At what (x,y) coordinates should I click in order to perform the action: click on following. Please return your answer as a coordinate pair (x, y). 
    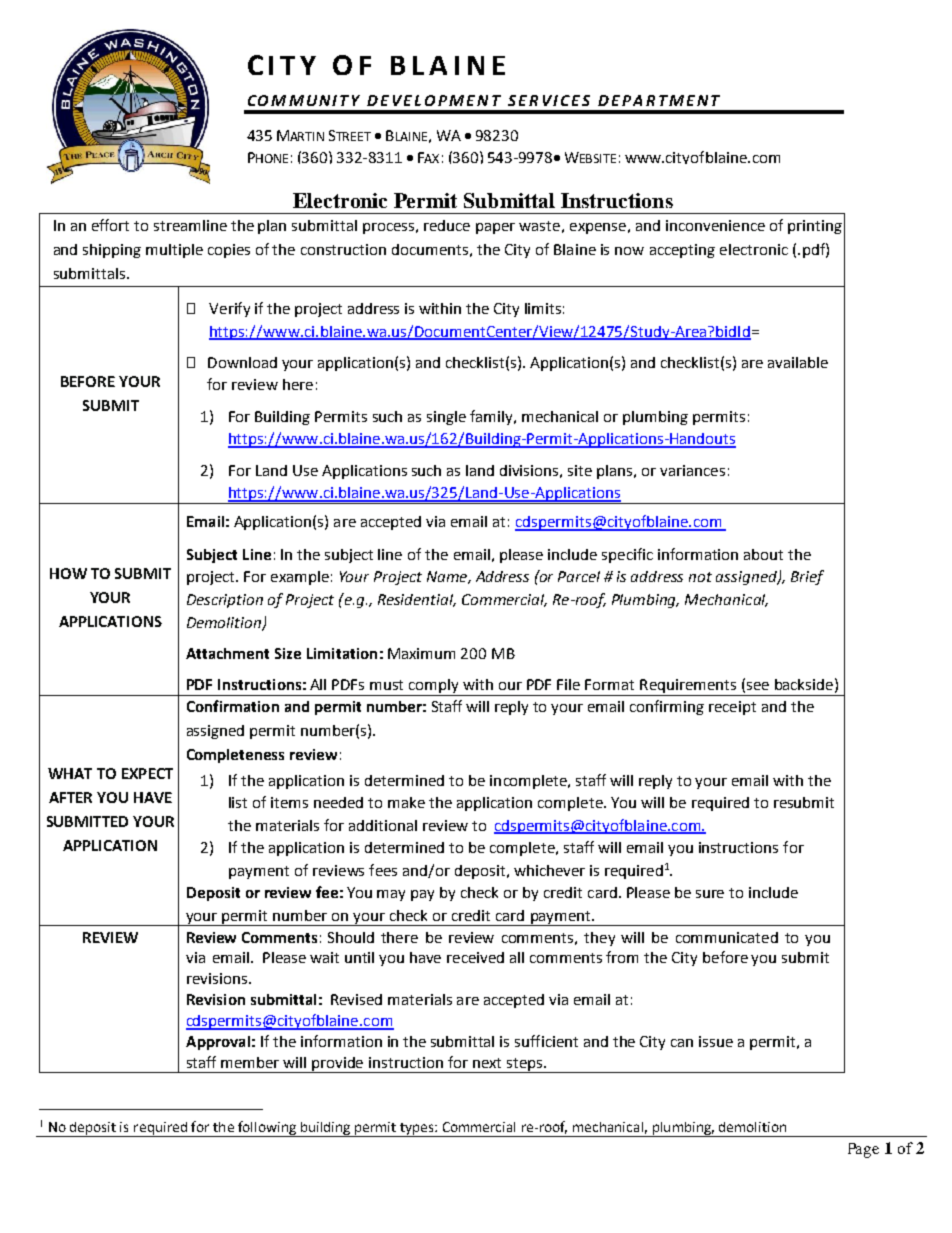
    Looking at the image, I should click on (267, 1129).
